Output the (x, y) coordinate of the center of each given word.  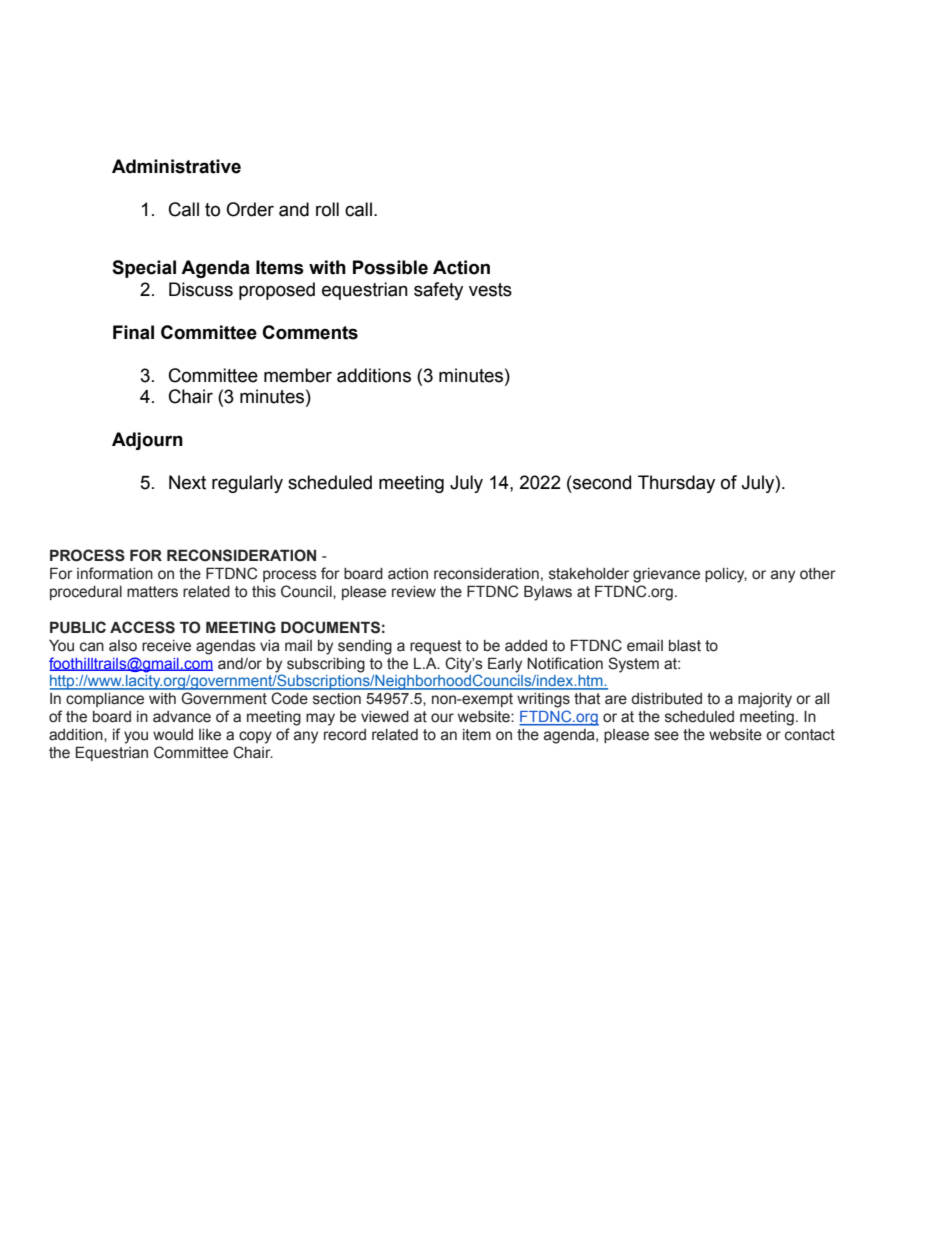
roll (327, 209)
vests (490, 290)
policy (726, 575)
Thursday (676, 484)
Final (133, 332)
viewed (385, 717)
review (414, 592)
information (115, 573)
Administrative (176, 166)
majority (765, 700)
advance (182, 717)
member (298, 375)
